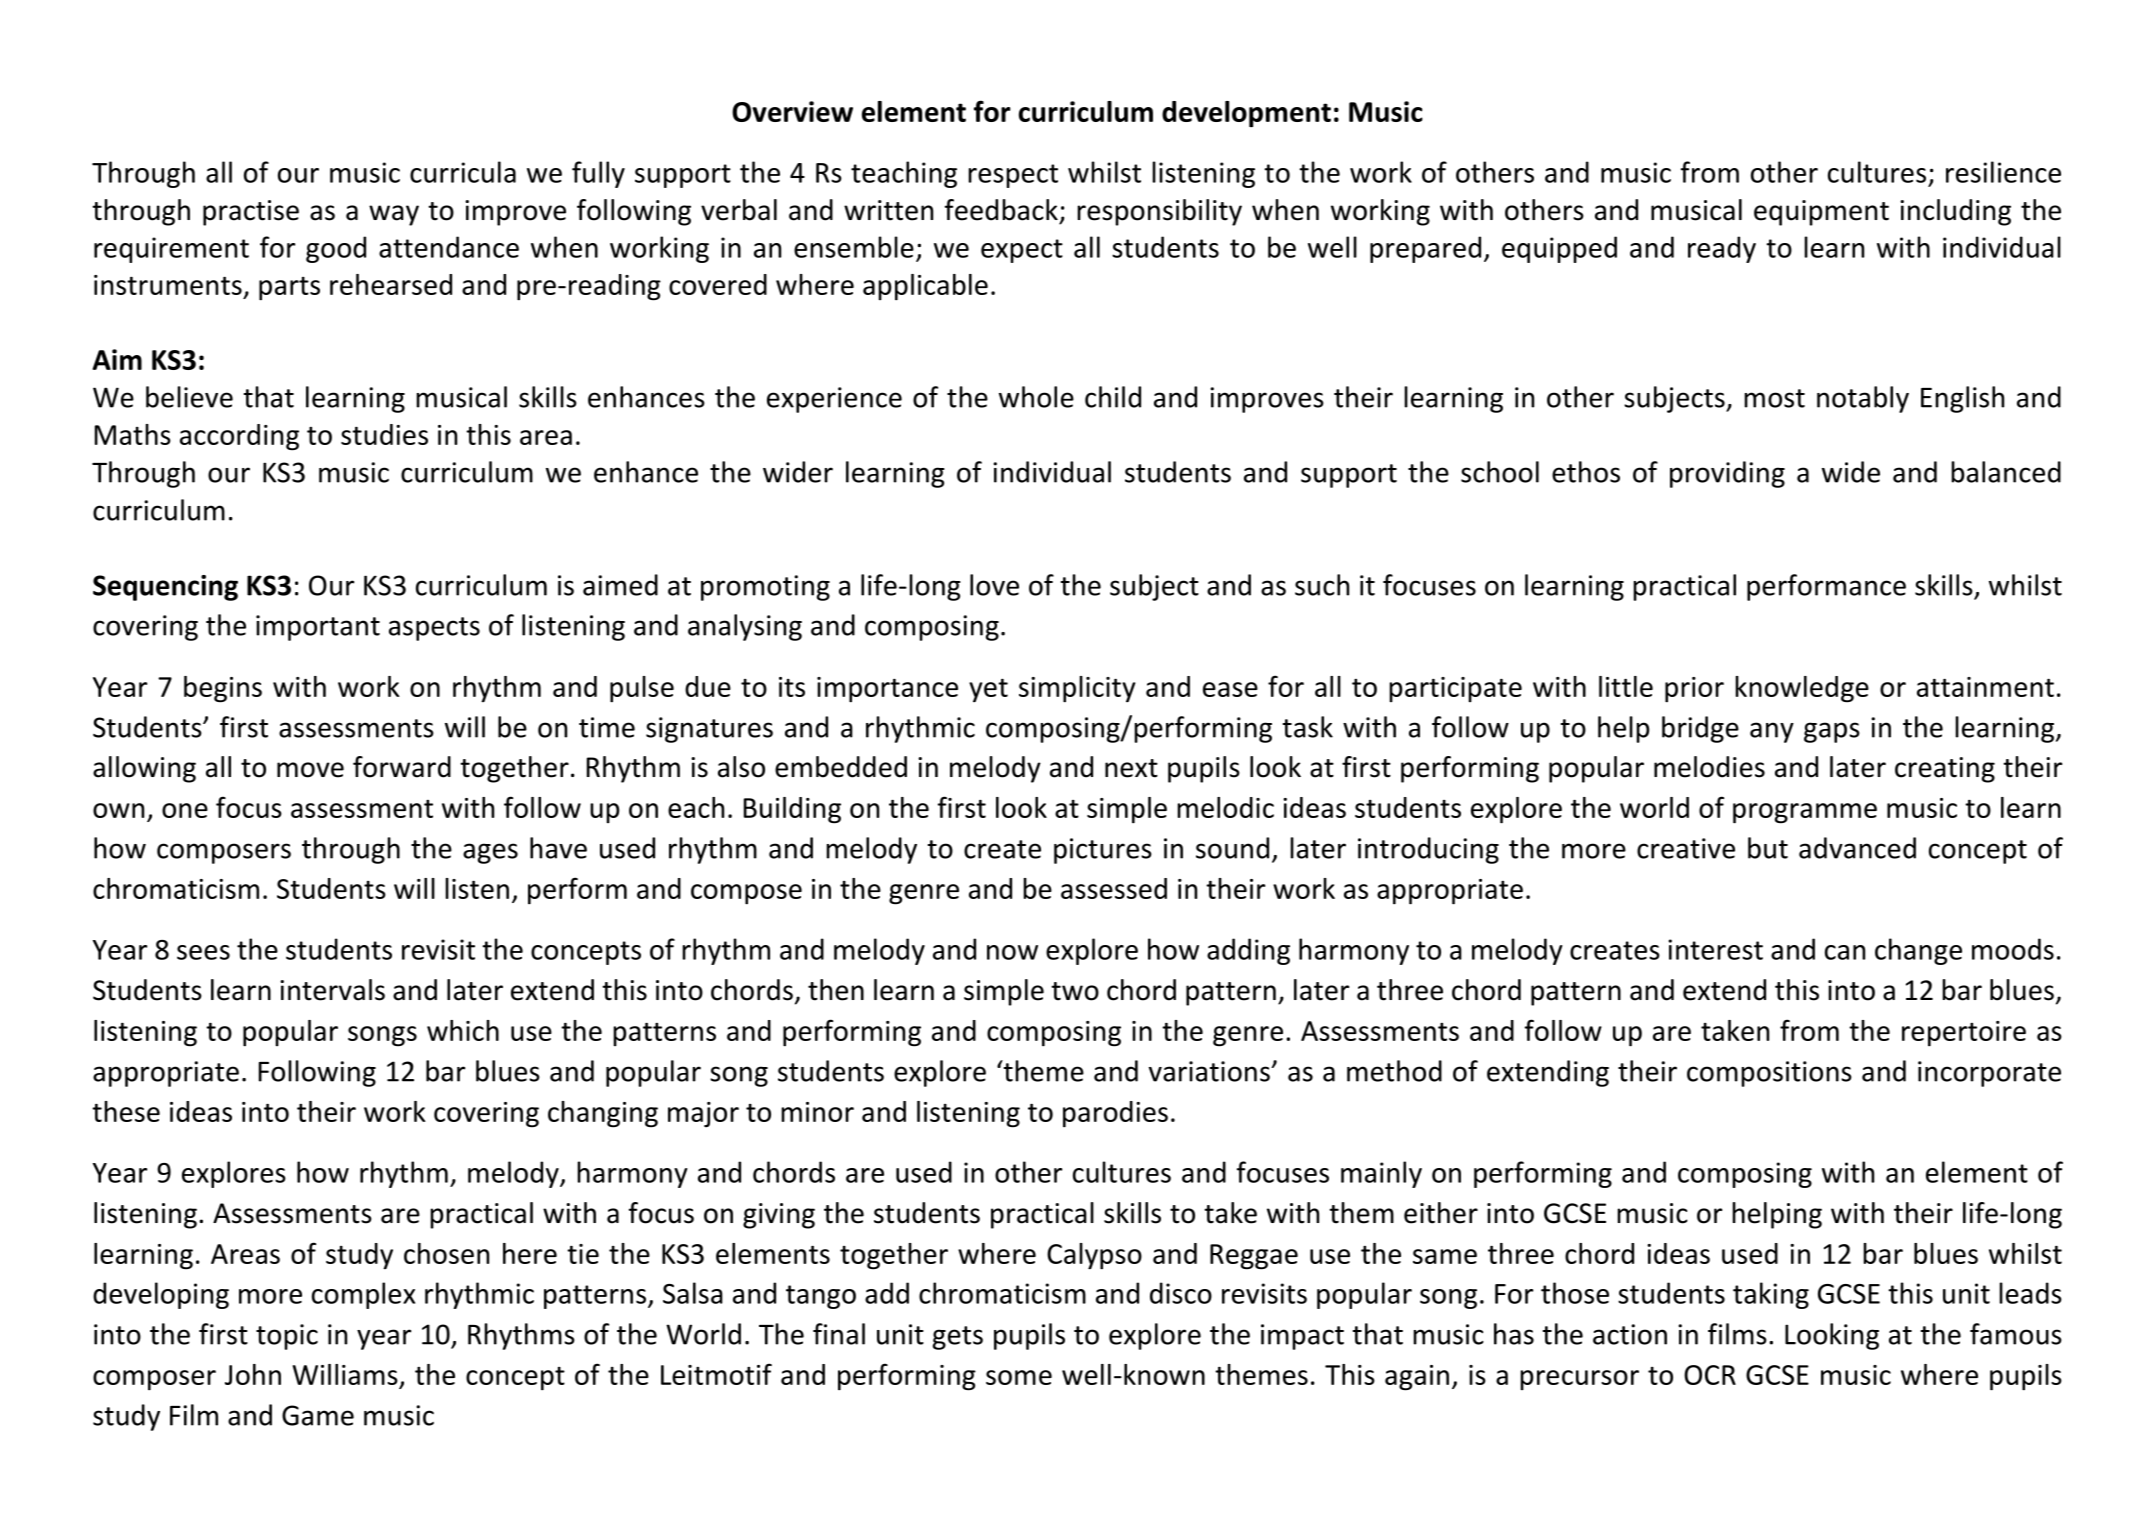  What do you see at coordinates (994, 585) in the screenshot?
I see `love` at bounding box center [994, 585].
